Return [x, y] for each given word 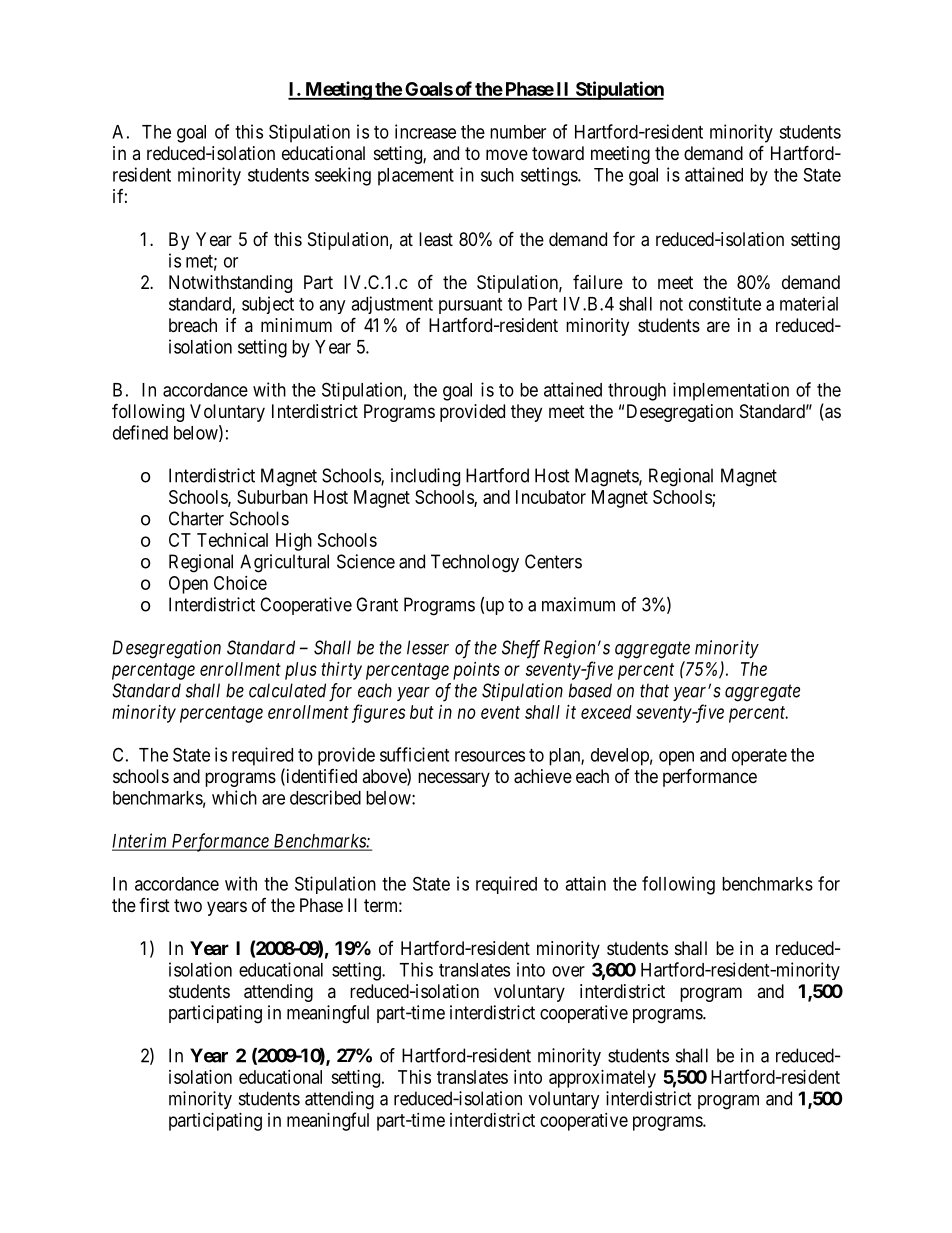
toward [558, 153]
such [497, 175]
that [654, 690]
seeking [343, 176]
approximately [602, 1079]
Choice [240, 583]
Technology [475, 563]
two [188, 905]
